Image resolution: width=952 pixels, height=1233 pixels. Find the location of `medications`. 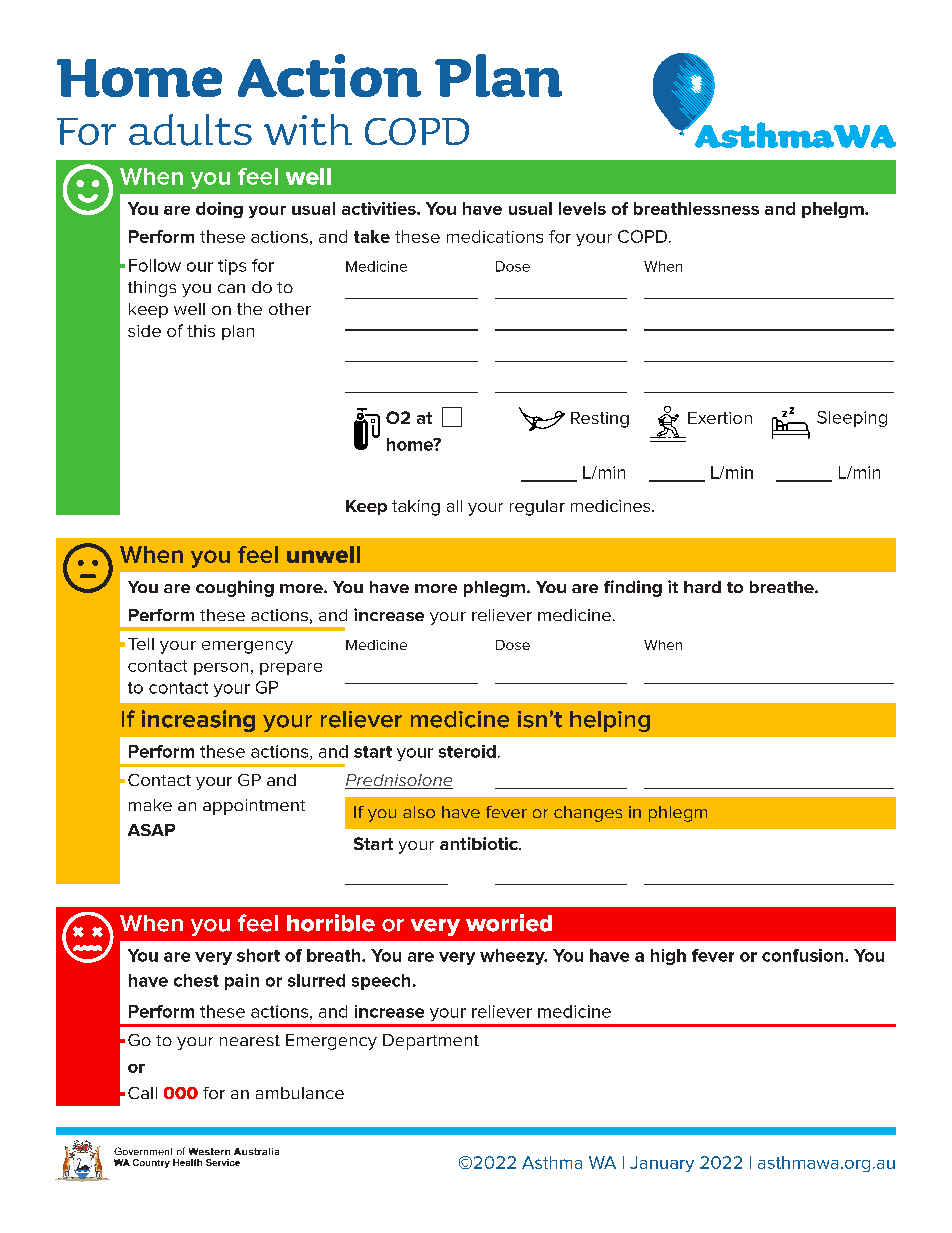

medications is located at coordinates (495, 236).
